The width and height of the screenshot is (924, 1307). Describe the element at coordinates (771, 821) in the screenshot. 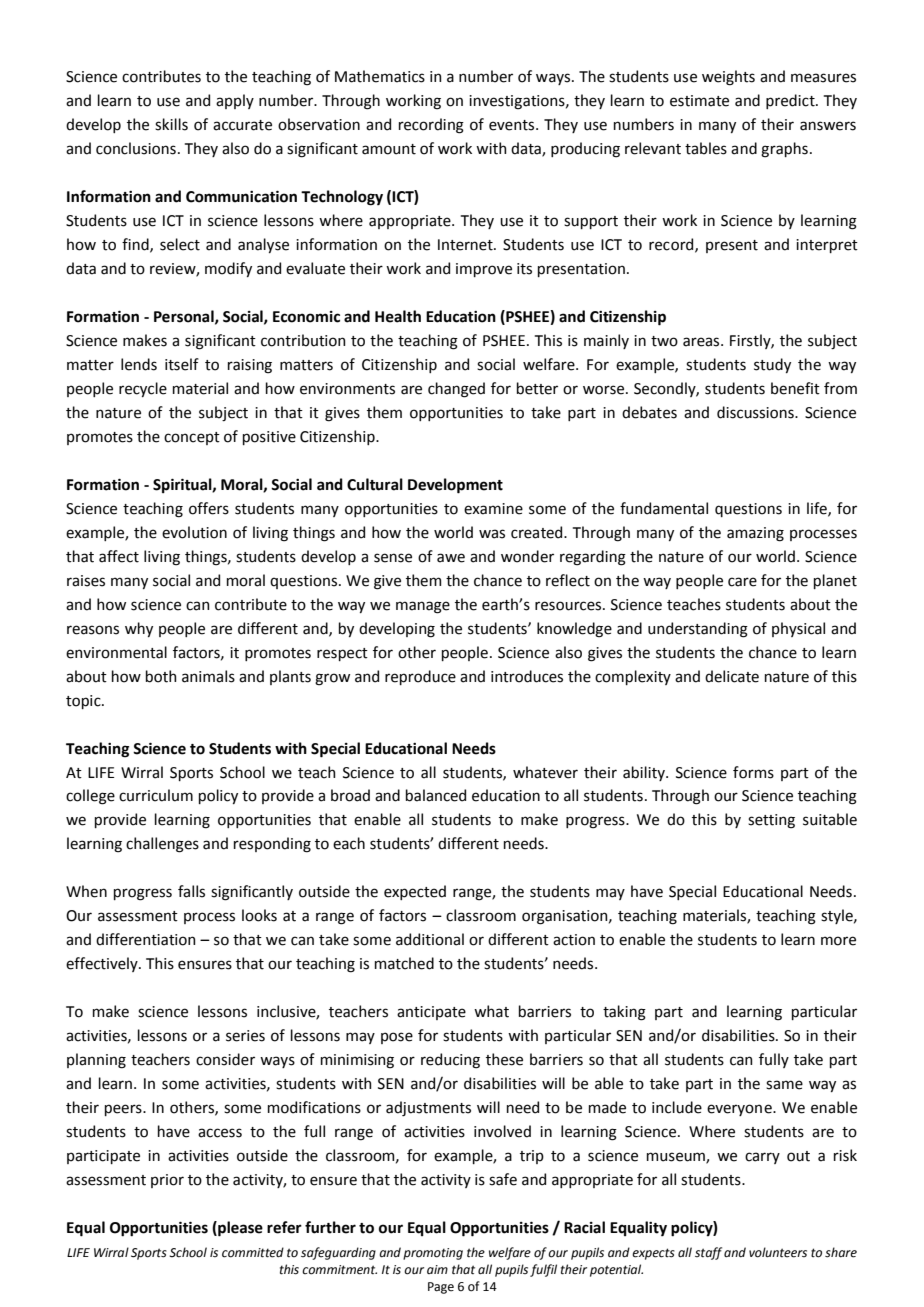

I see `setting` at that location.
